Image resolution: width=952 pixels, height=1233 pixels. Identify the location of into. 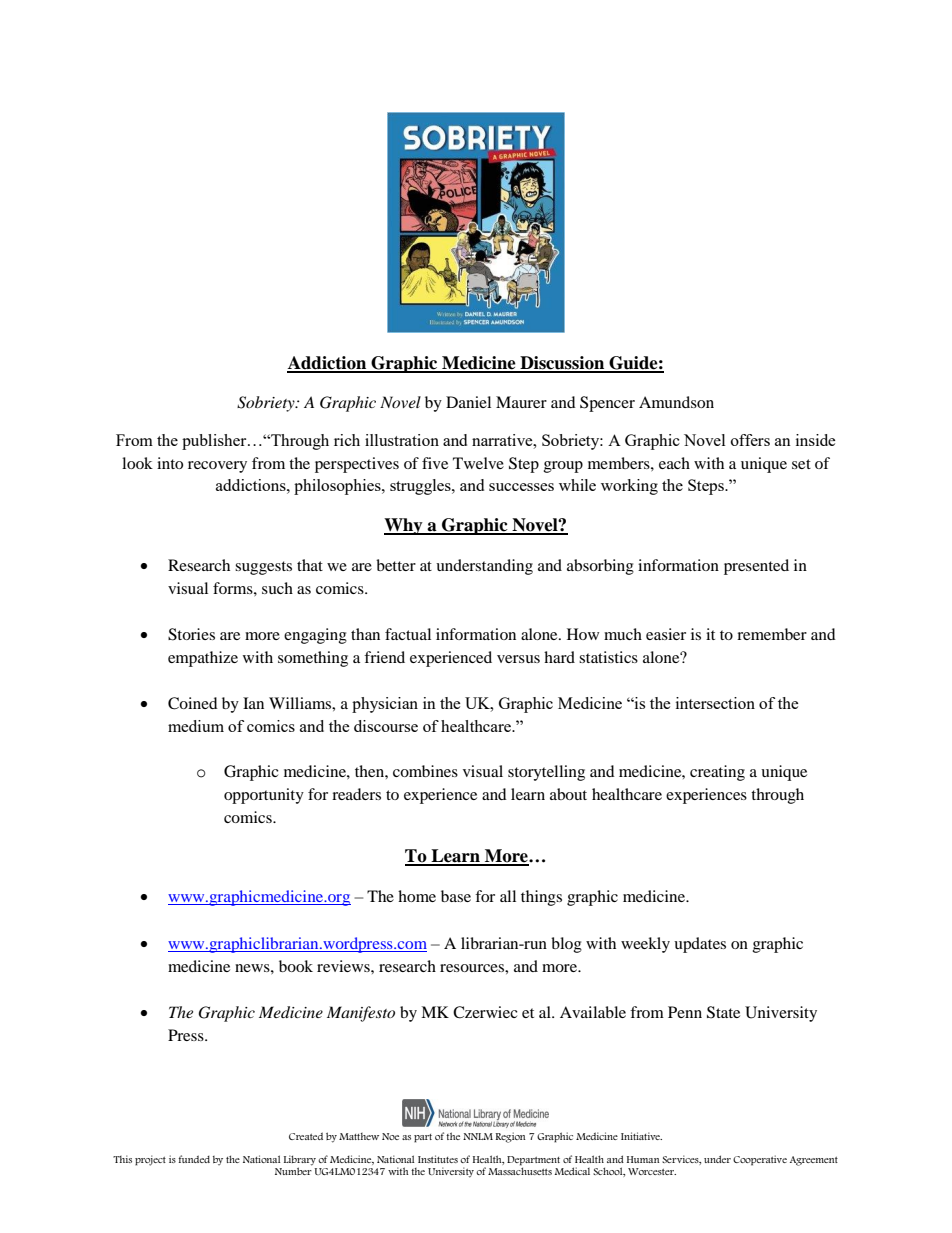
(170, 463).
